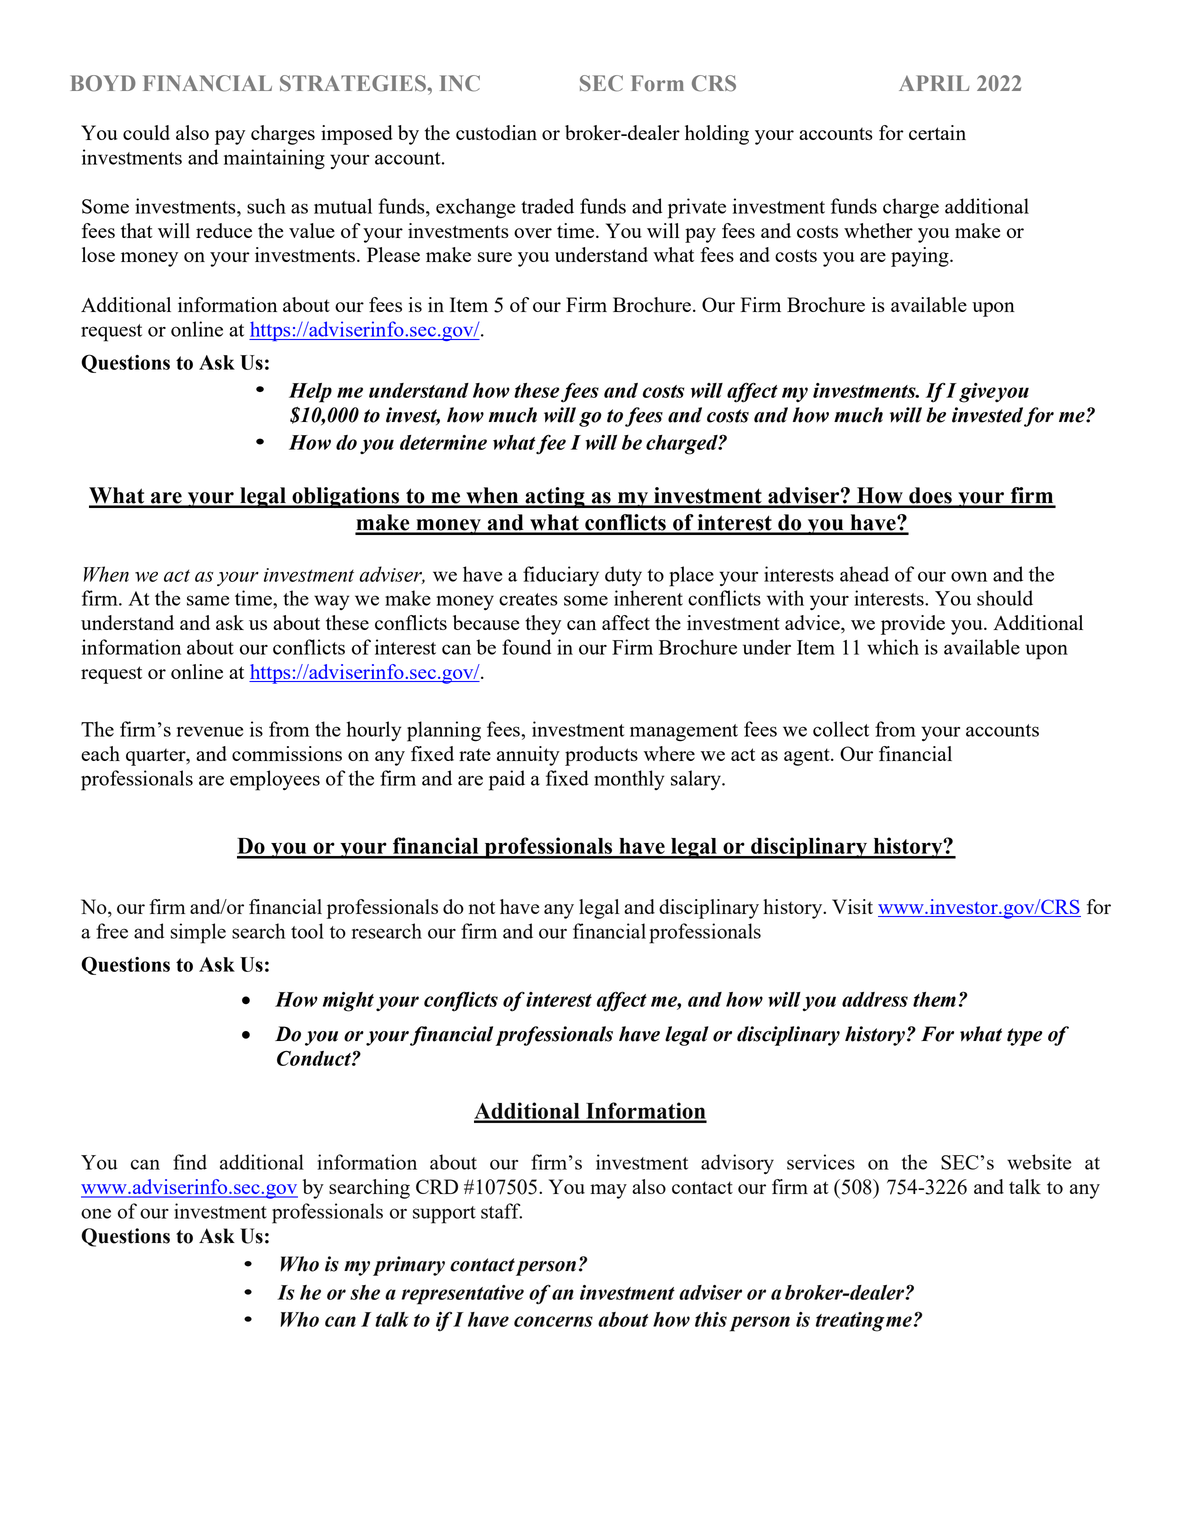 Image resolution: width=1181 pixels, height=1529 pixels. What do you see at coordinates (210, 731) in the page?
I see `revenue` at bounding box center [210, 731].
